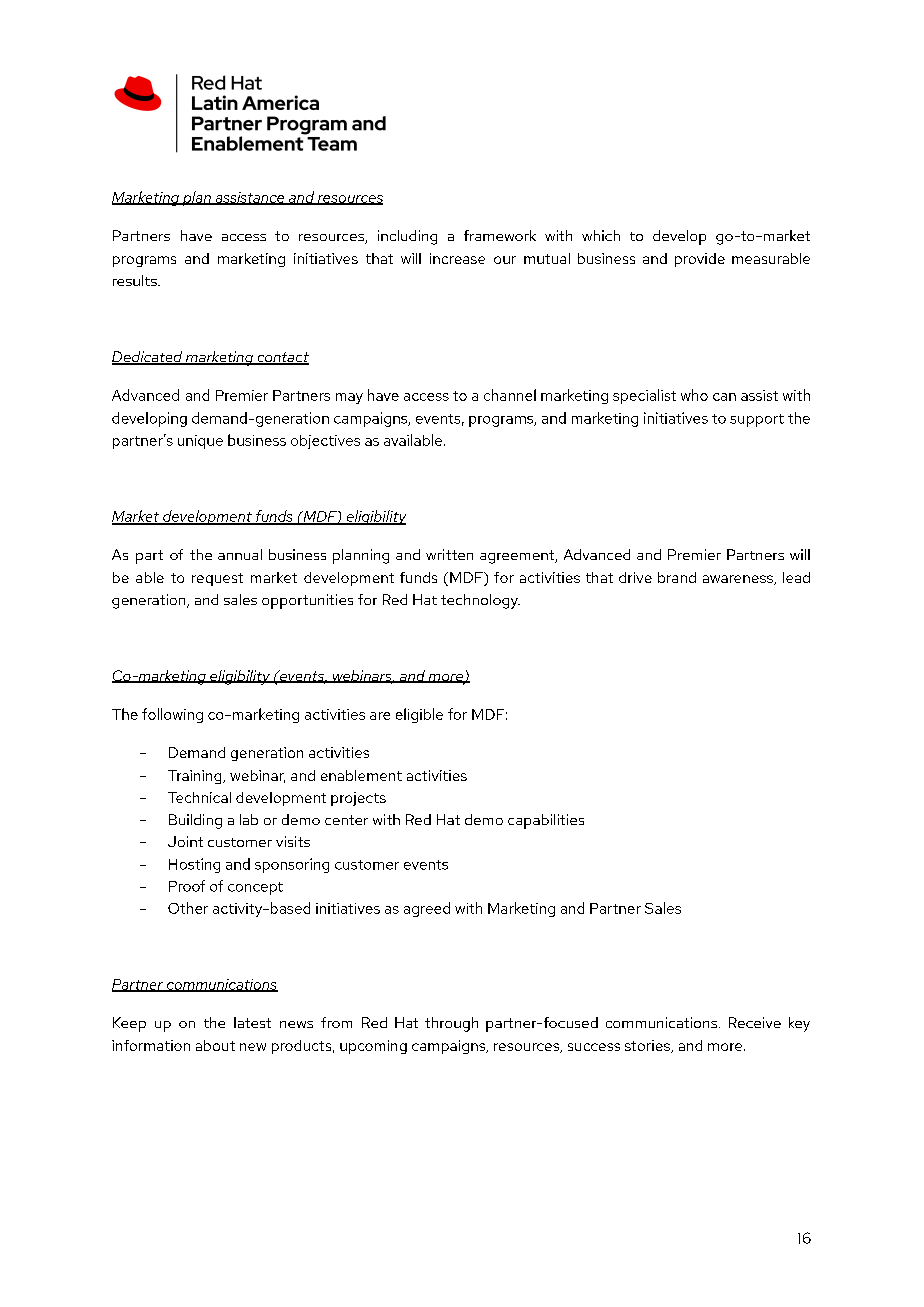  I want to click on about, so click(215, 1045).
